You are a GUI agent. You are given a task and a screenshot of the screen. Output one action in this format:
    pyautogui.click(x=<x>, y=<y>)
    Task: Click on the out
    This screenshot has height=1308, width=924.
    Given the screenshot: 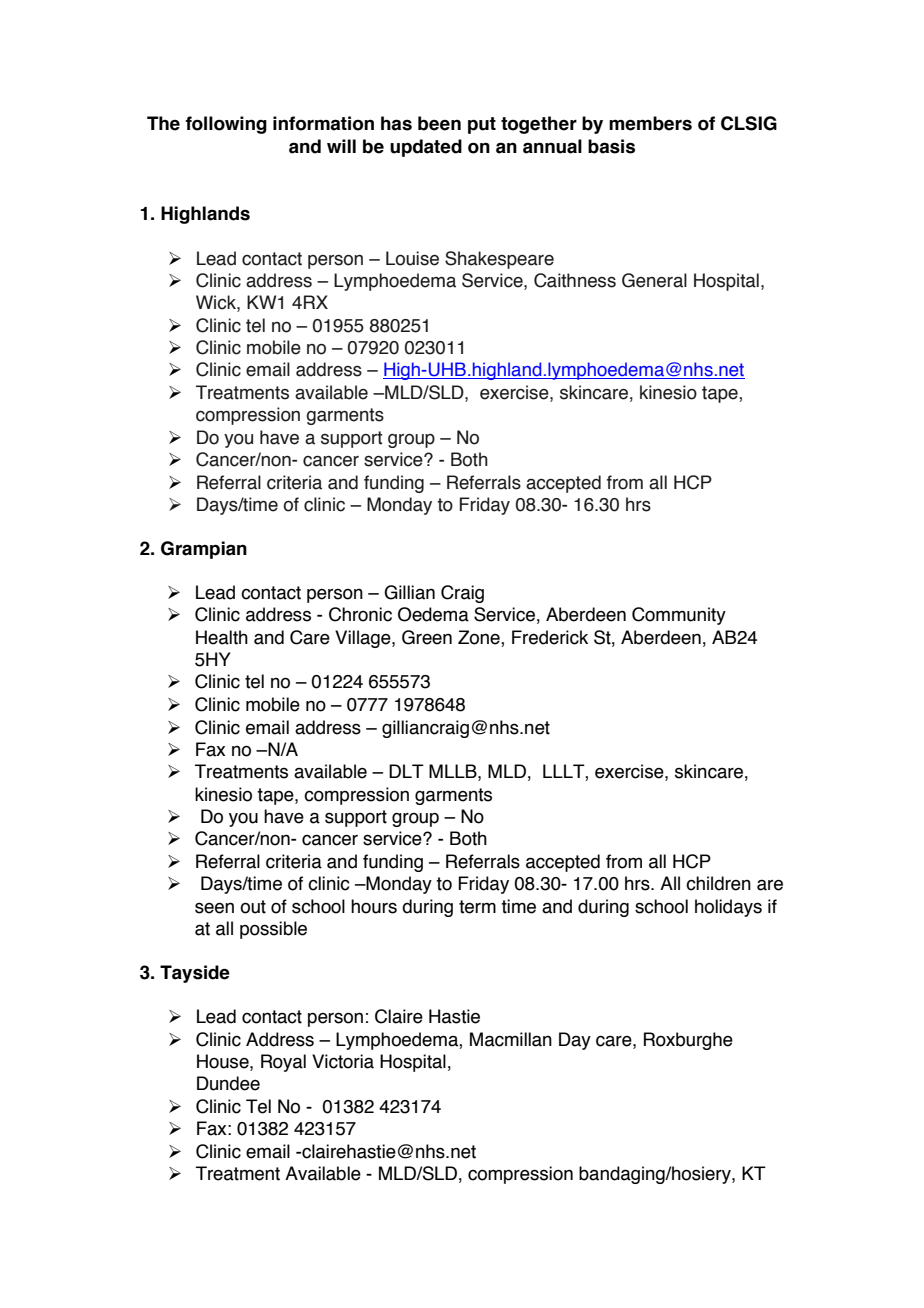 What is the action you would take?
    pyautogui.click(x=253, y=907)
